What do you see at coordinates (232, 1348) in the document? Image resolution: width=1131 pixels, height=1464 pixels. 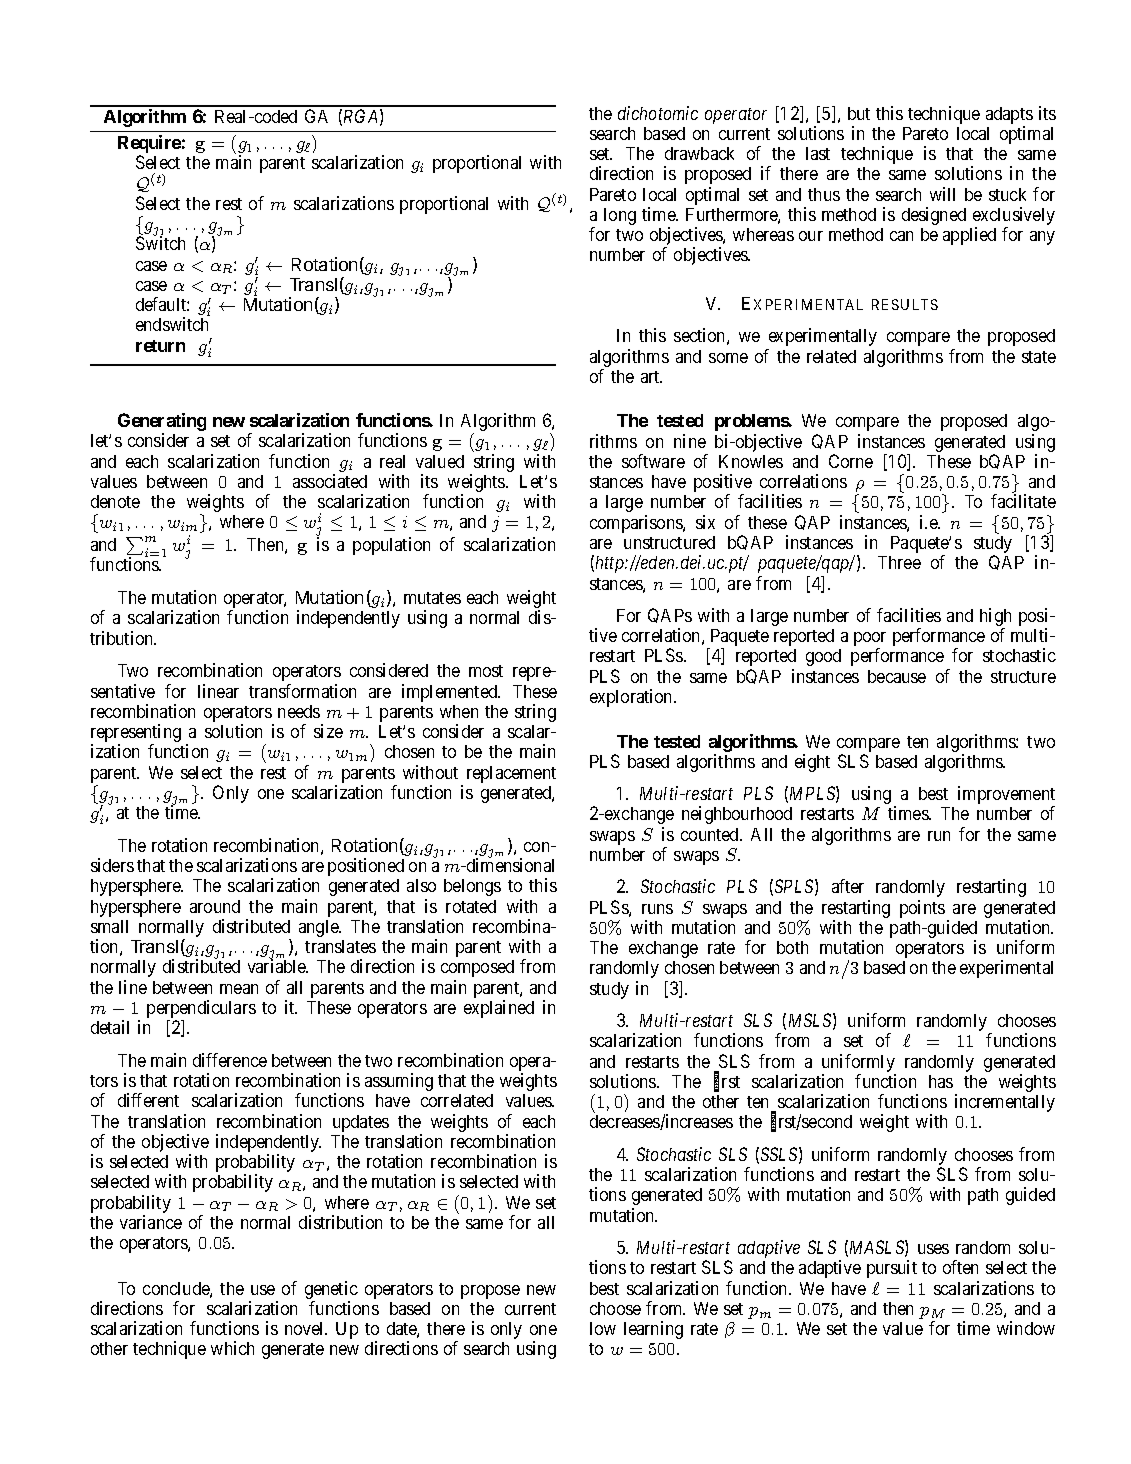 I see `which` at bounding box center [232, 1348].
